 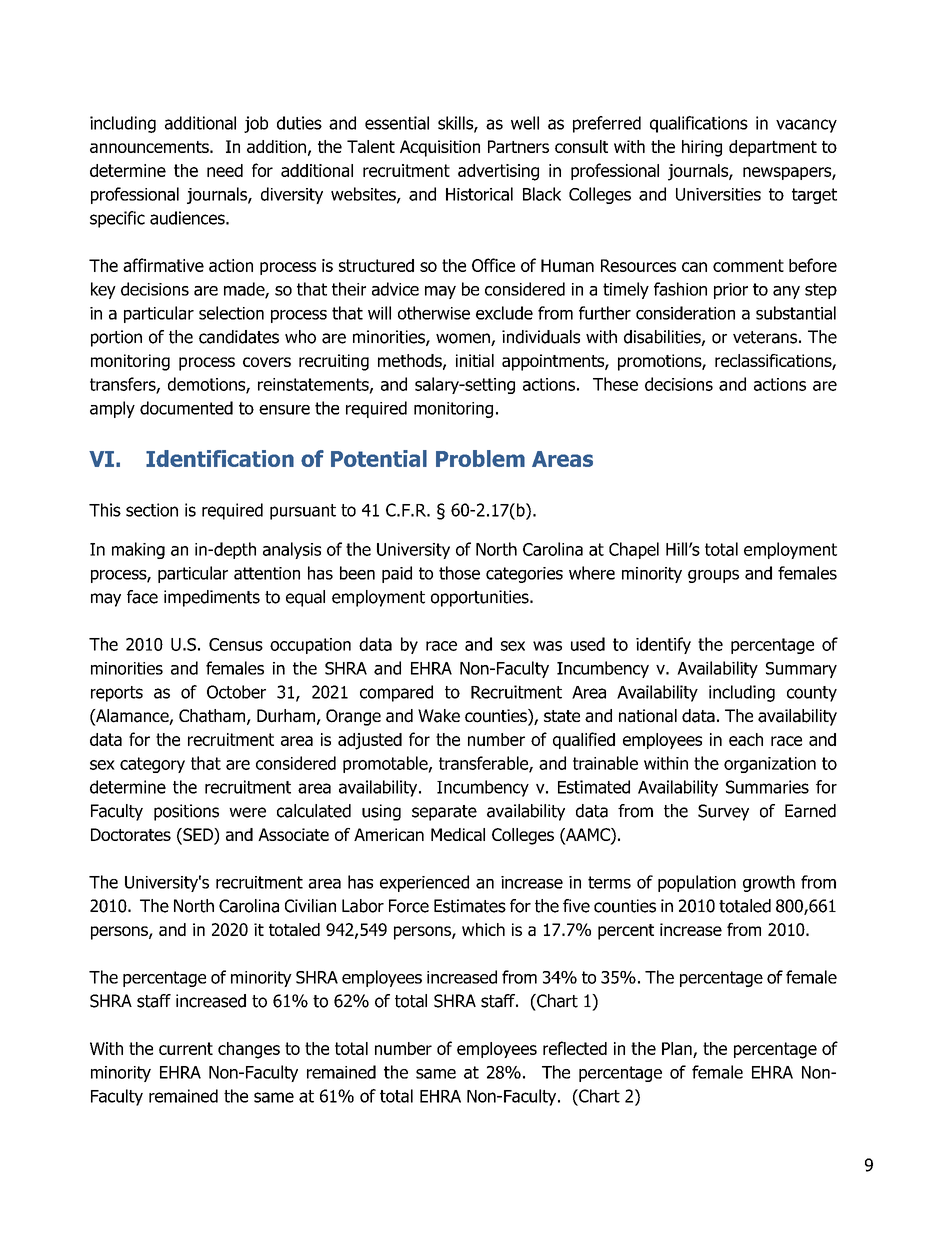 I want to click on initial, so click(x=475, y=360).
